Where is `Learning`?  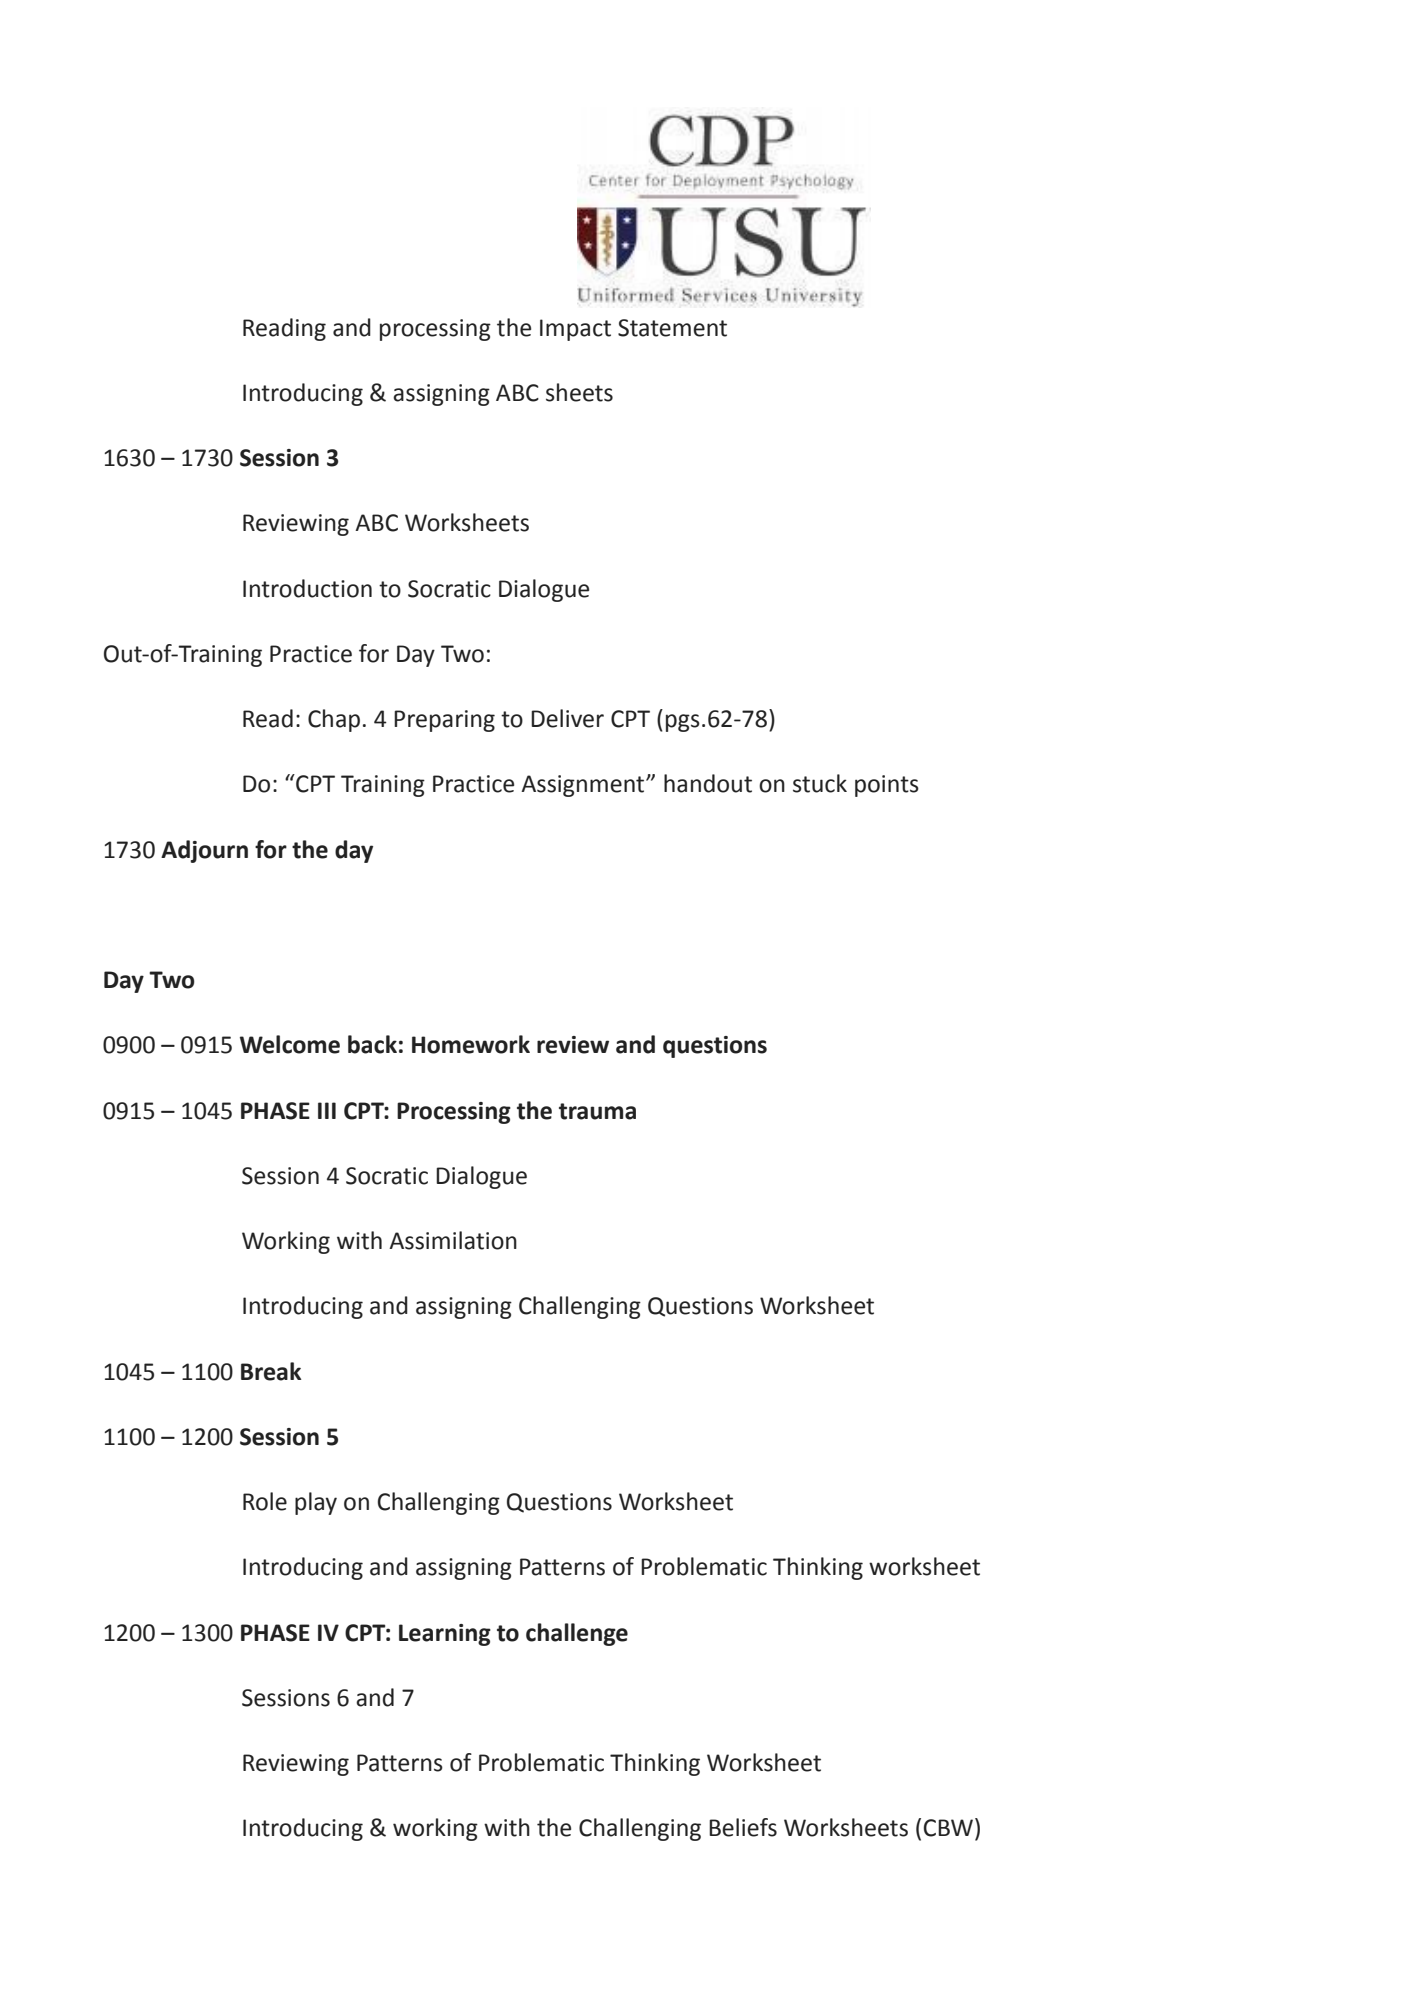 Learning is located at coordinates (445, 1635).
